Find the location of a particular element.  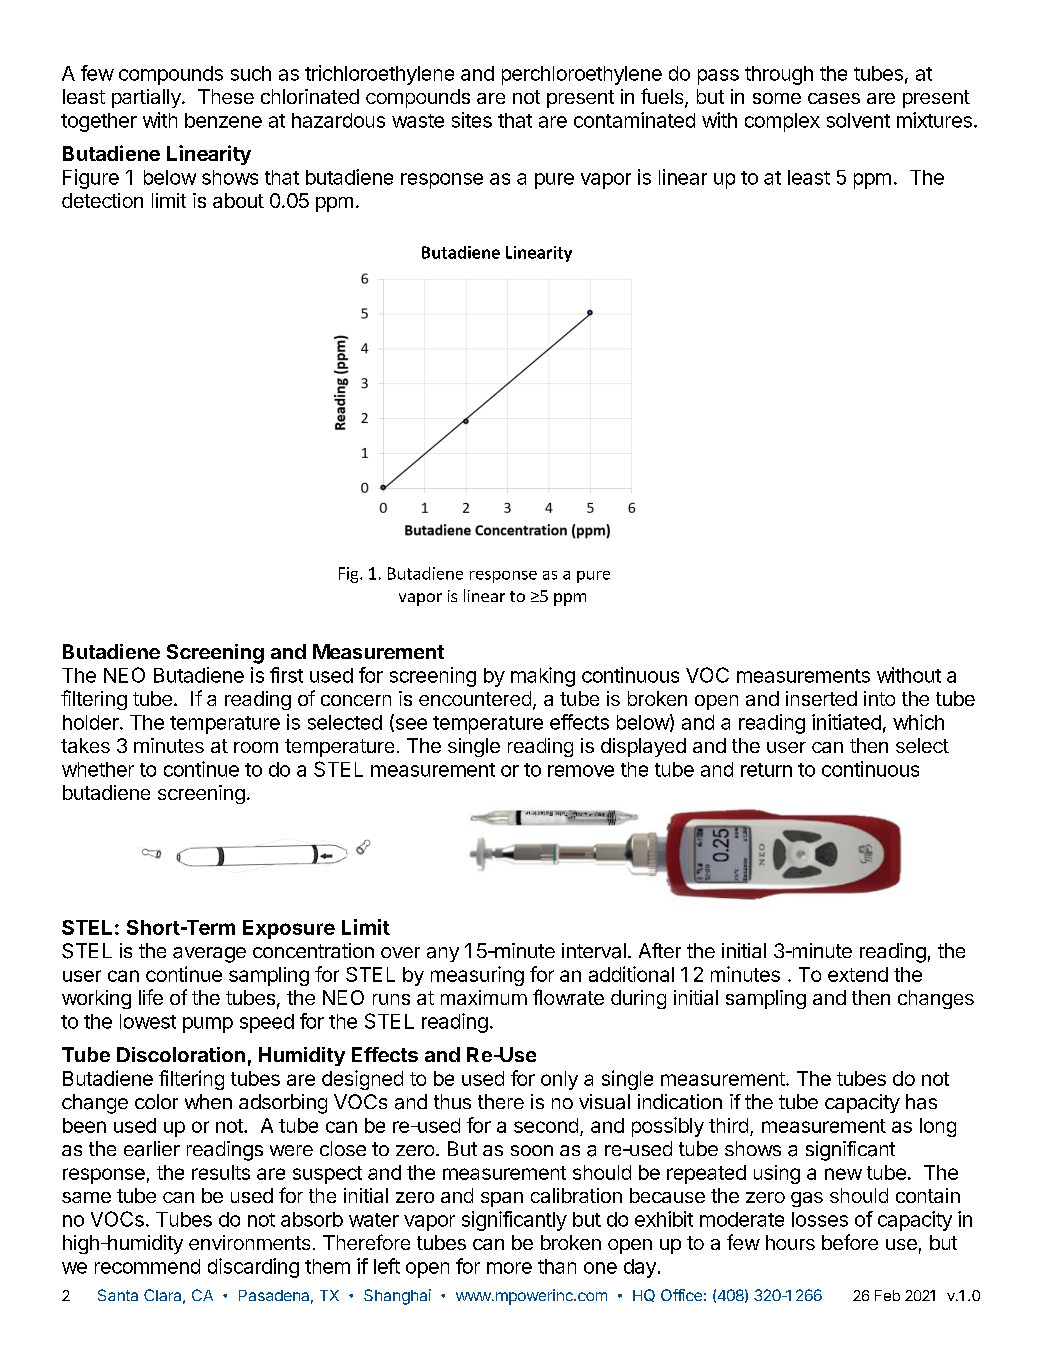

more is located at coordinates (509, 1268).
